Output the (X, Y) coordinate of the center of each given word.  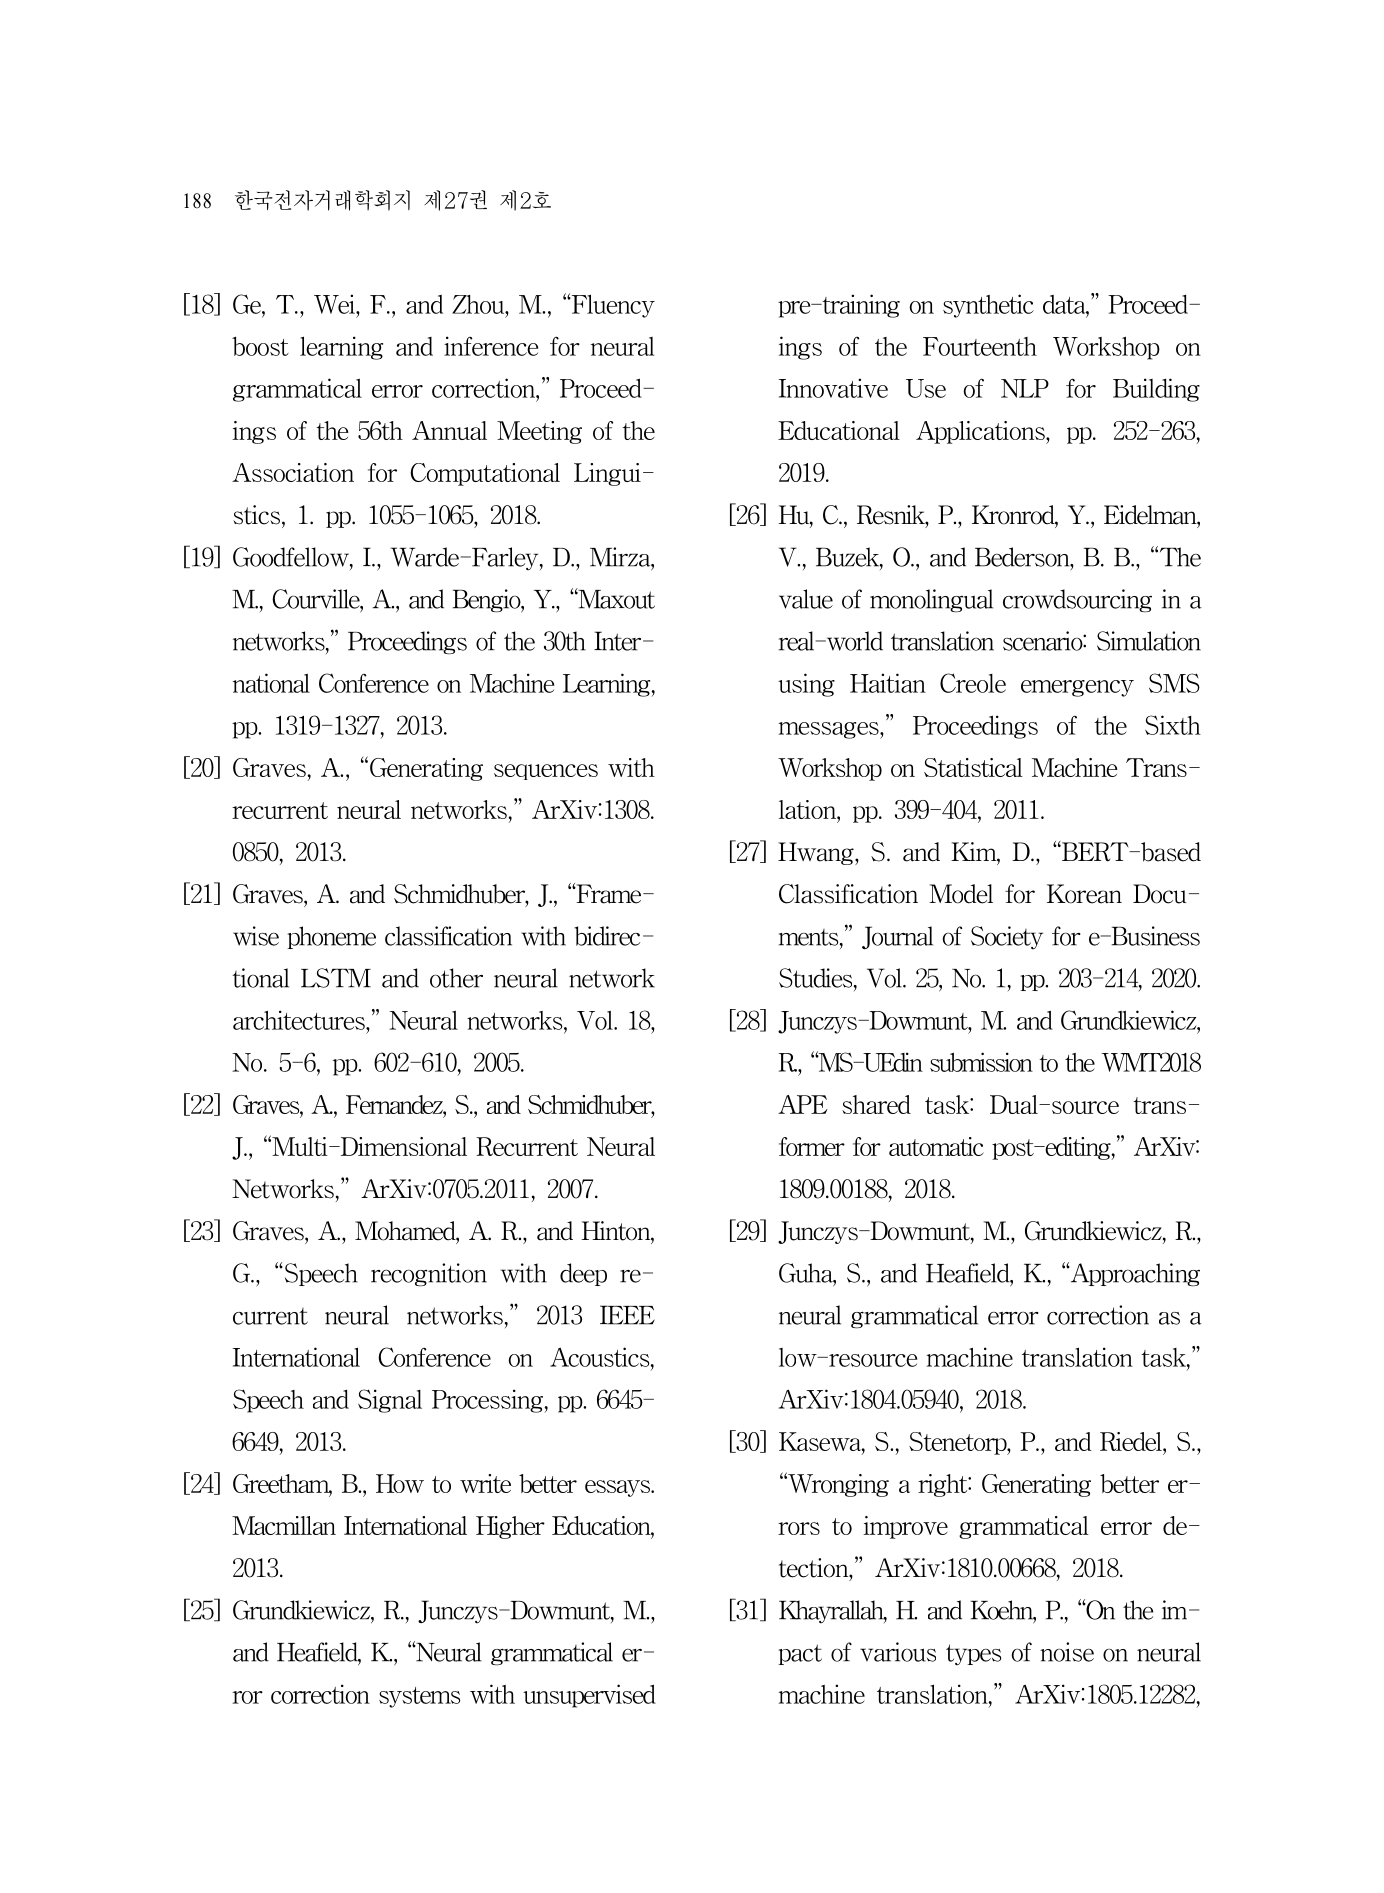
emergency (1077, 688)
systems (419, 1697)
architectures (300, 1020)
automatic (936, 1146)
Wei (335, 304)
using (806, 685)
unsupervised (589, 1696)
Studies (817, 978)
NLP (1025, 388)
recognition (429, 1275)
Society (1007, 937)
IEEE (627, 1315)
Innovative (833, 388)
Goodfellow (292, 557)
